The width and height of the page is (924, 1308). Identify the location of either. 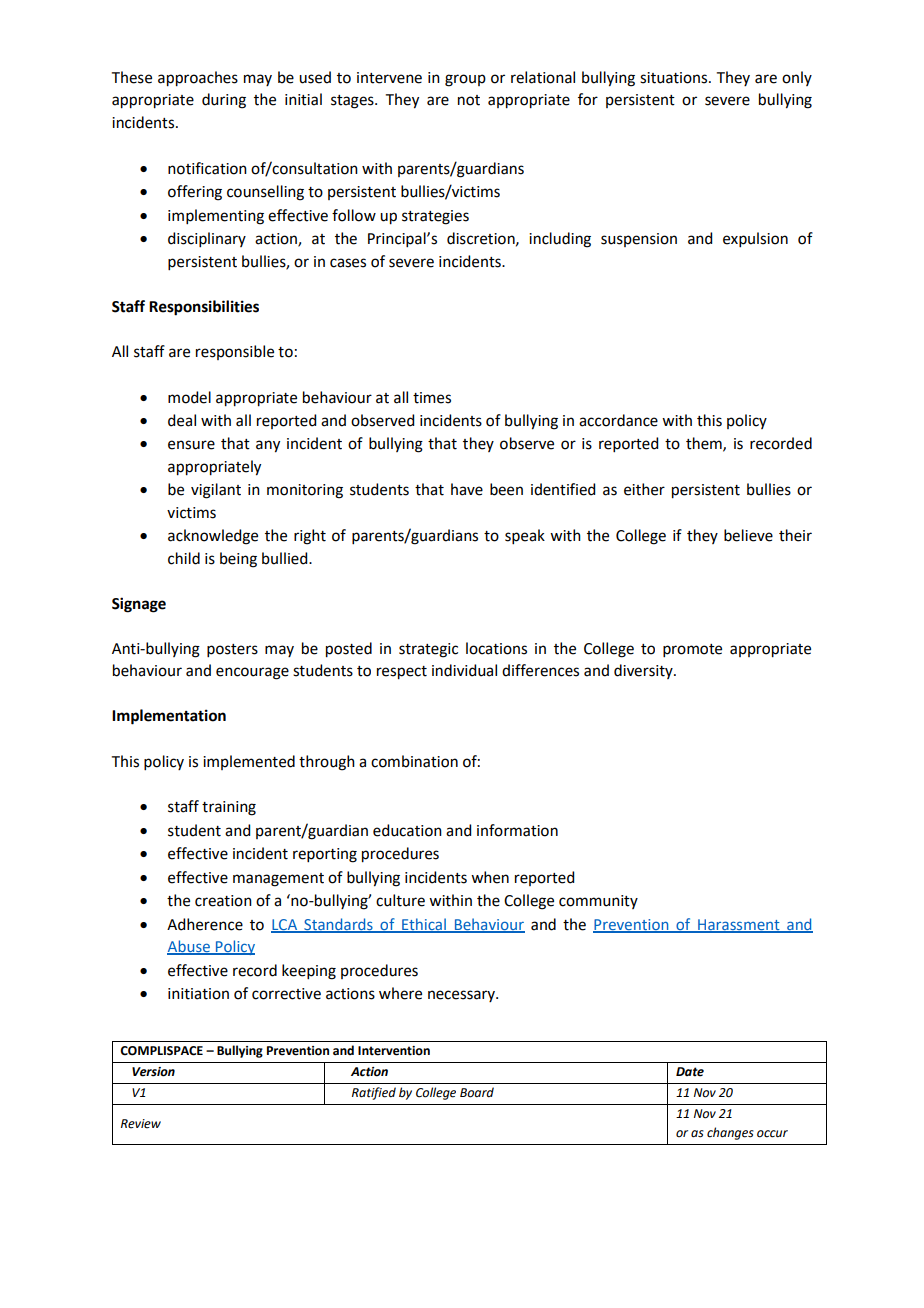
(644, 489).
